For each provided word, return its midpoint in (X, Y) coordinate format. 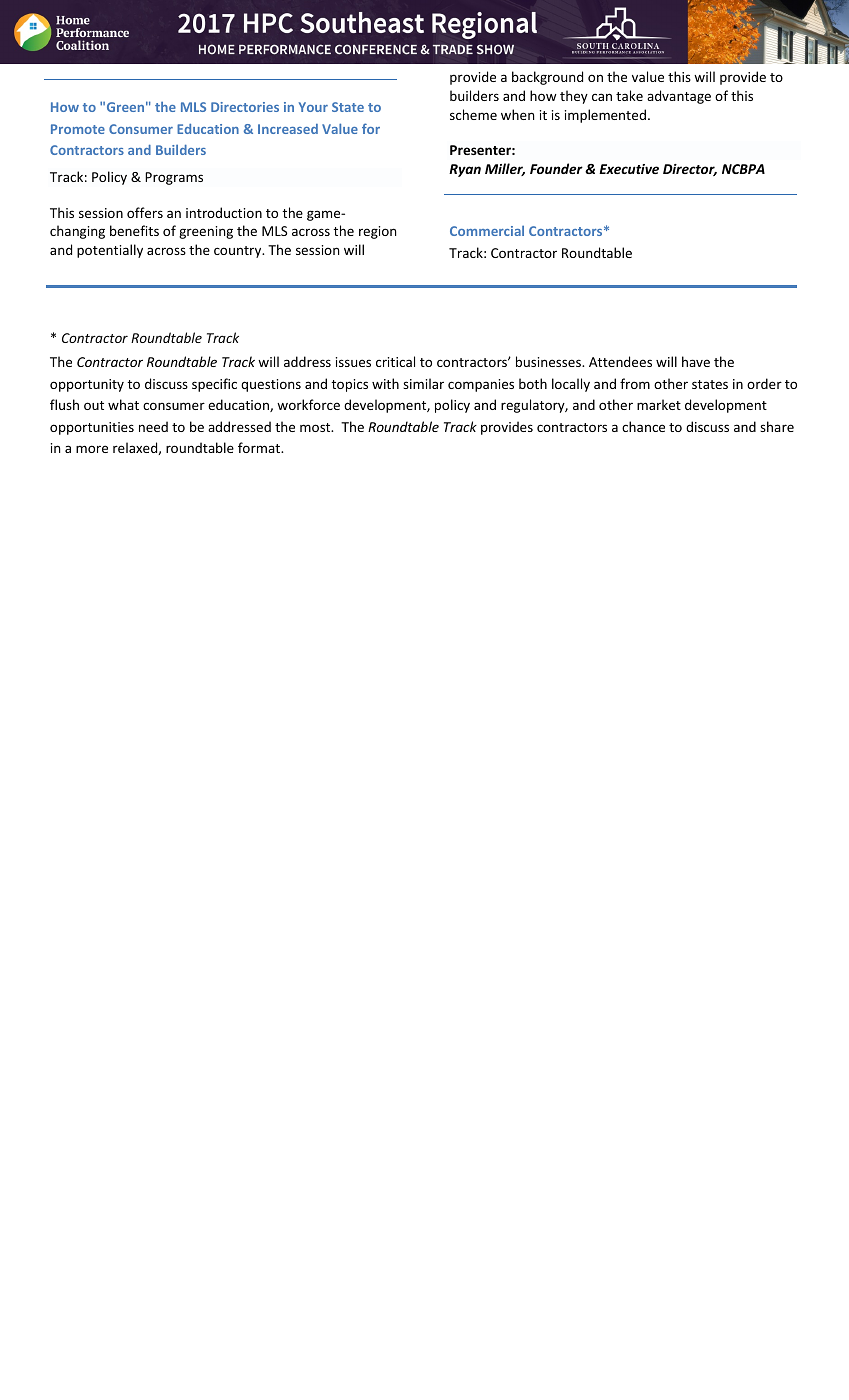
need (153, 426)
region (377, 232)
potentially (110, 251)
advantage (679, 97)
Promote (78, 129)
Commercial (487, 231)
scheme (473, 114)
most (316, 427)
